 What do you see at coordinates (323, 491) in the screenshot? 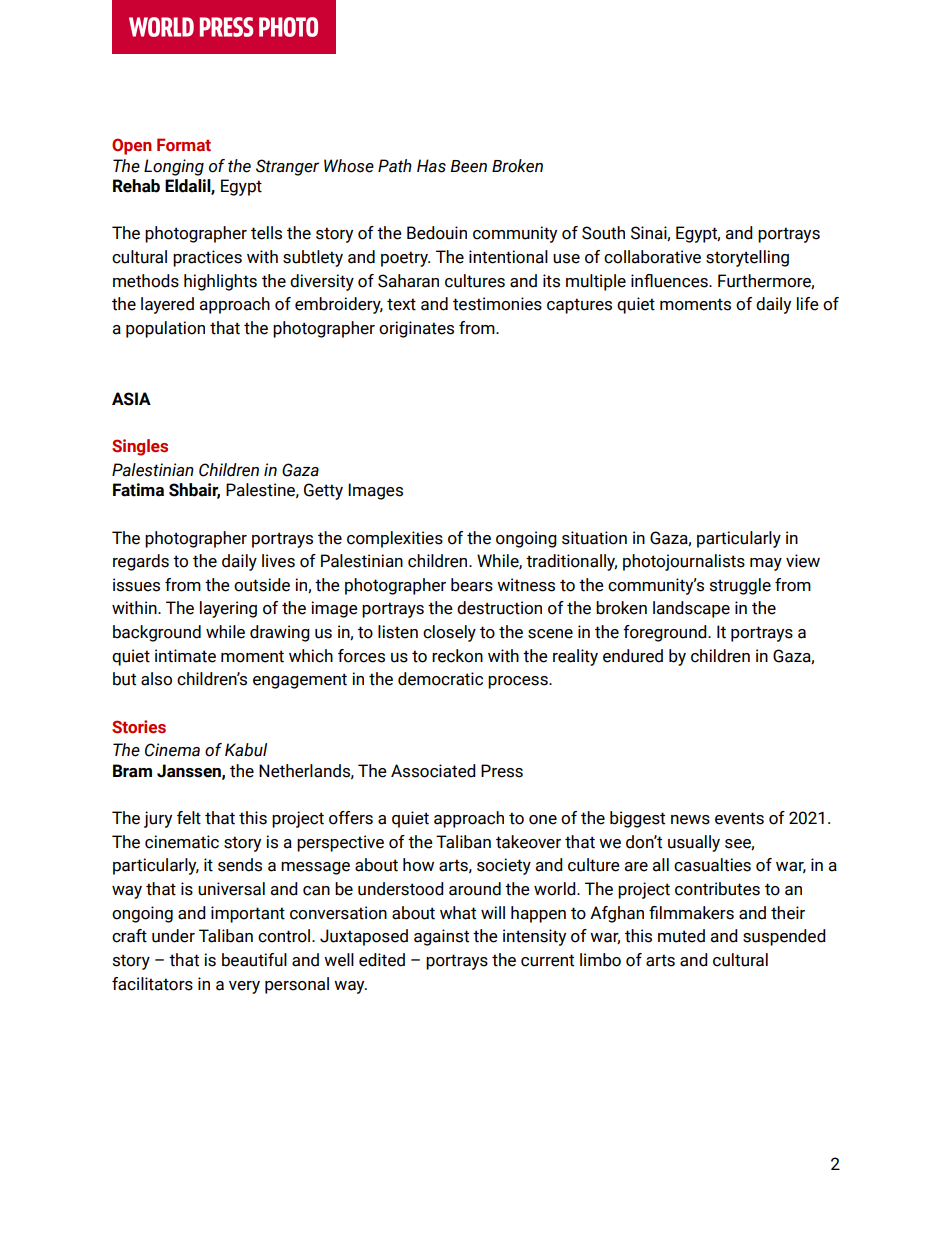
I see `Getty` at bounding box center [323, 491].
